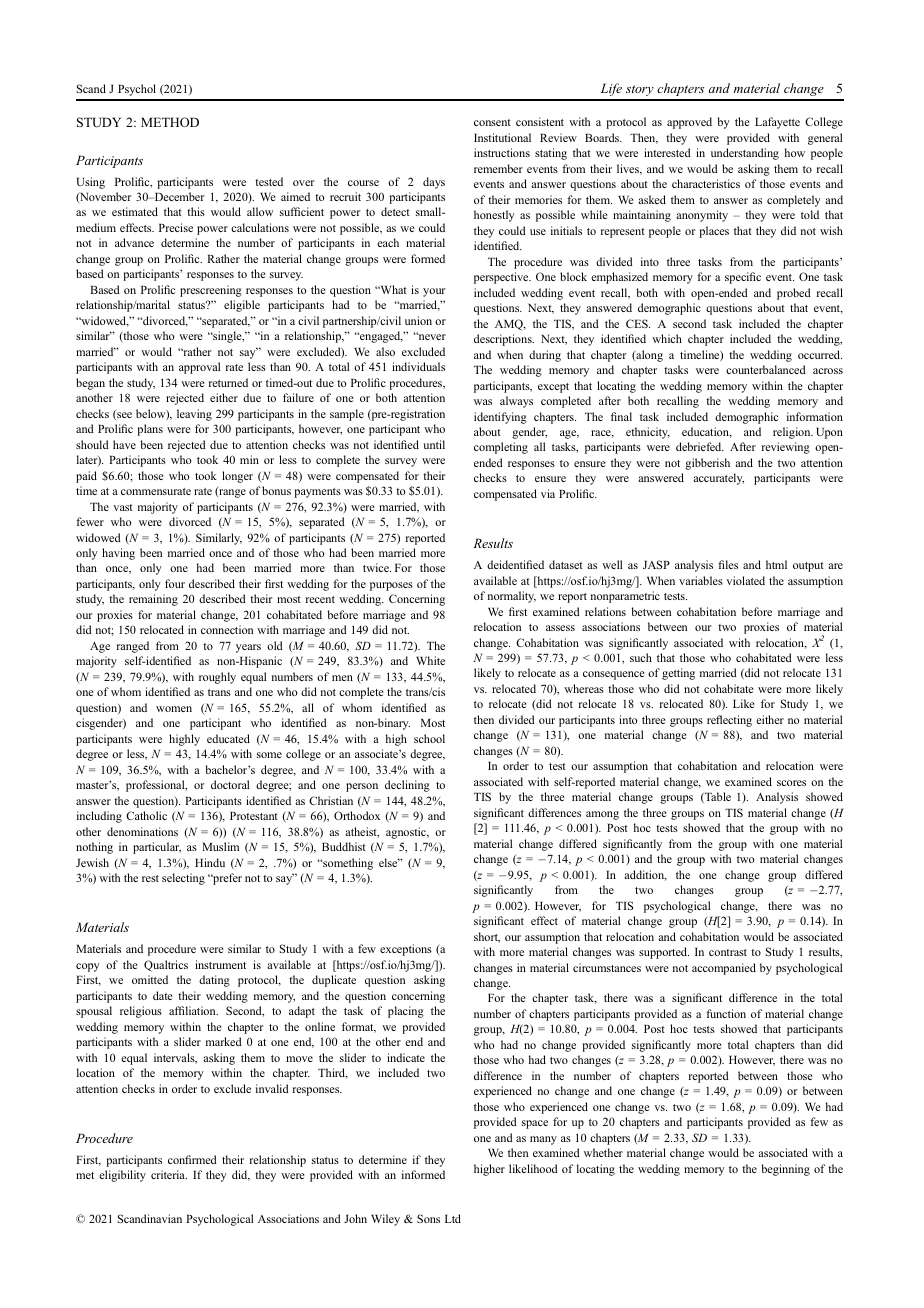 This document has height=1308, width=924. What do you see at coordinates (502, 152) in the document?
I see `instructions` at bounding box center [502, 152].
